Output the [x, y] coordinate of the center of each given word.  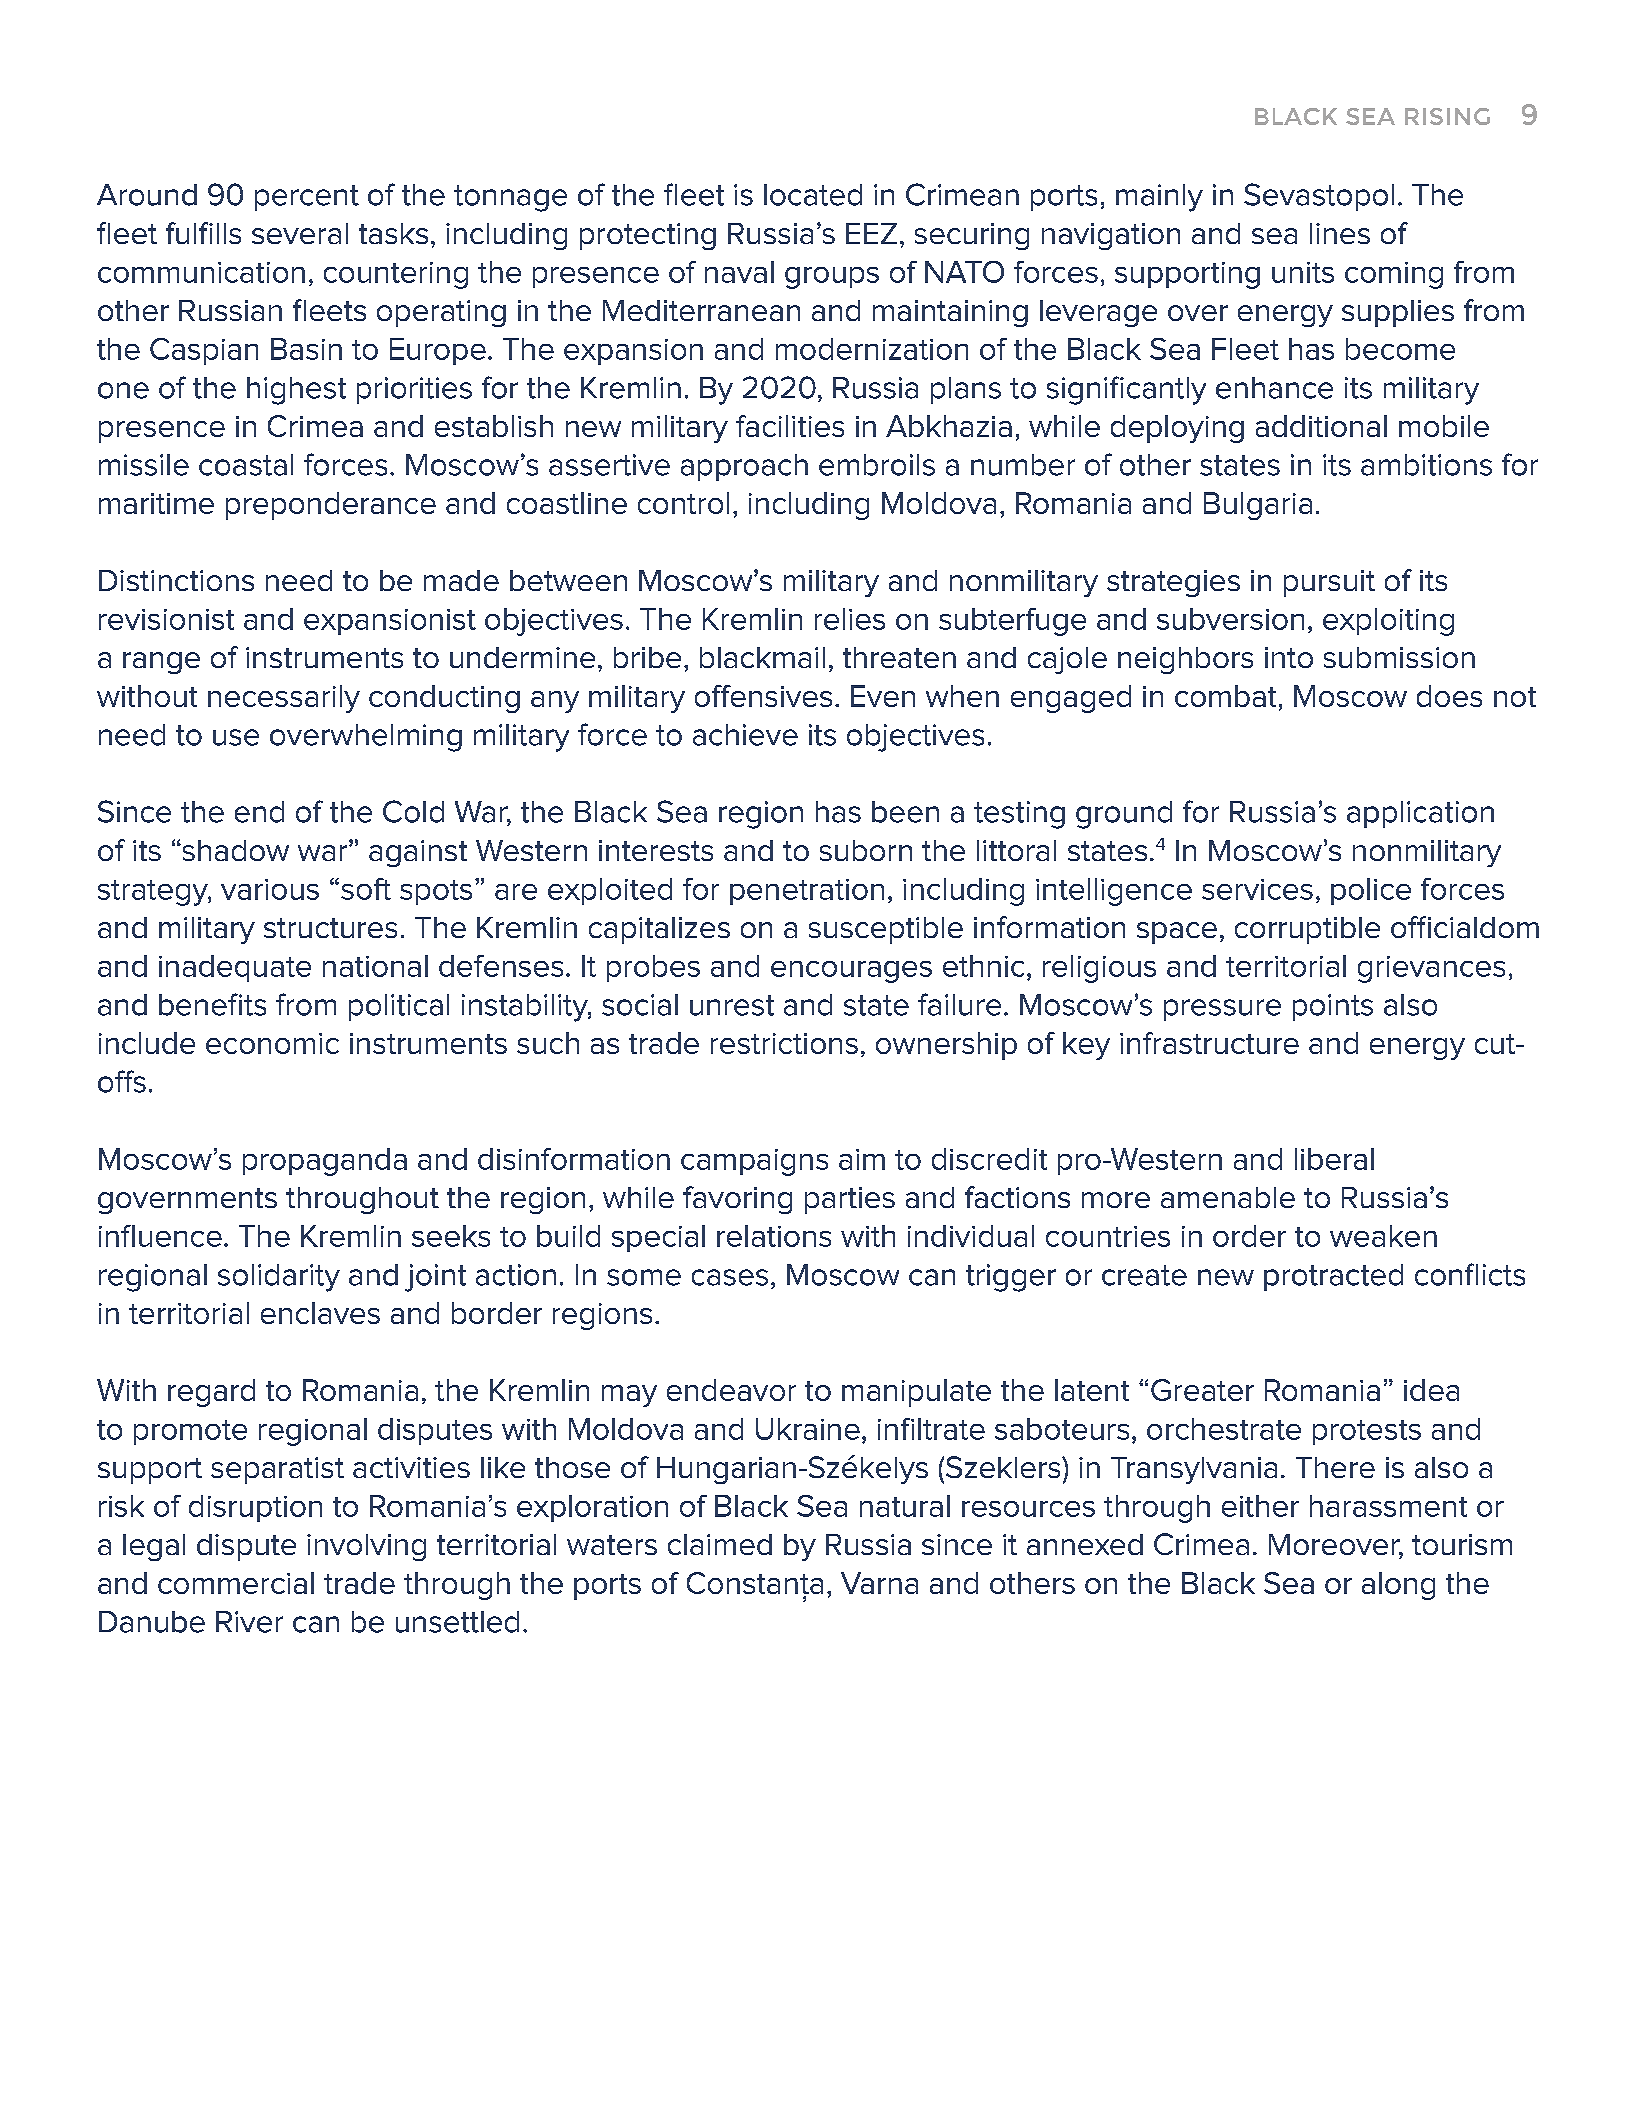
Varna [879, 1583]
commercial [236, 1583]
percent [307, 198]
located [813, 195]
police [1371, 891]
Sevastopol [1319, 197]
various [270, 889]
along [1398, 1586]
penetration [807, 892]
